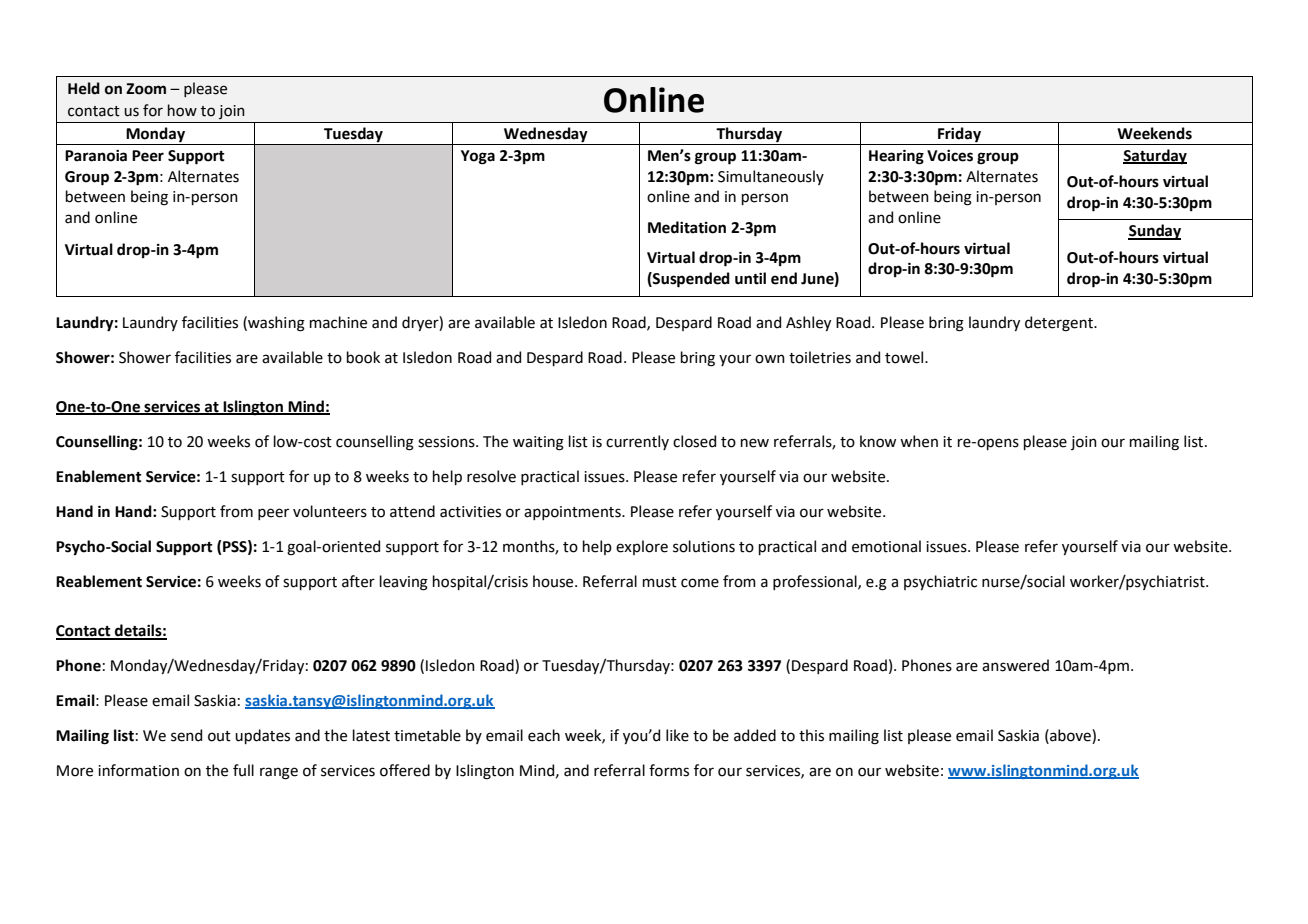 The width and height of the screenshot is (1308, 924). Describe the element at coordinates (669, 770) in the screenshot. I see `forms` at that location.
